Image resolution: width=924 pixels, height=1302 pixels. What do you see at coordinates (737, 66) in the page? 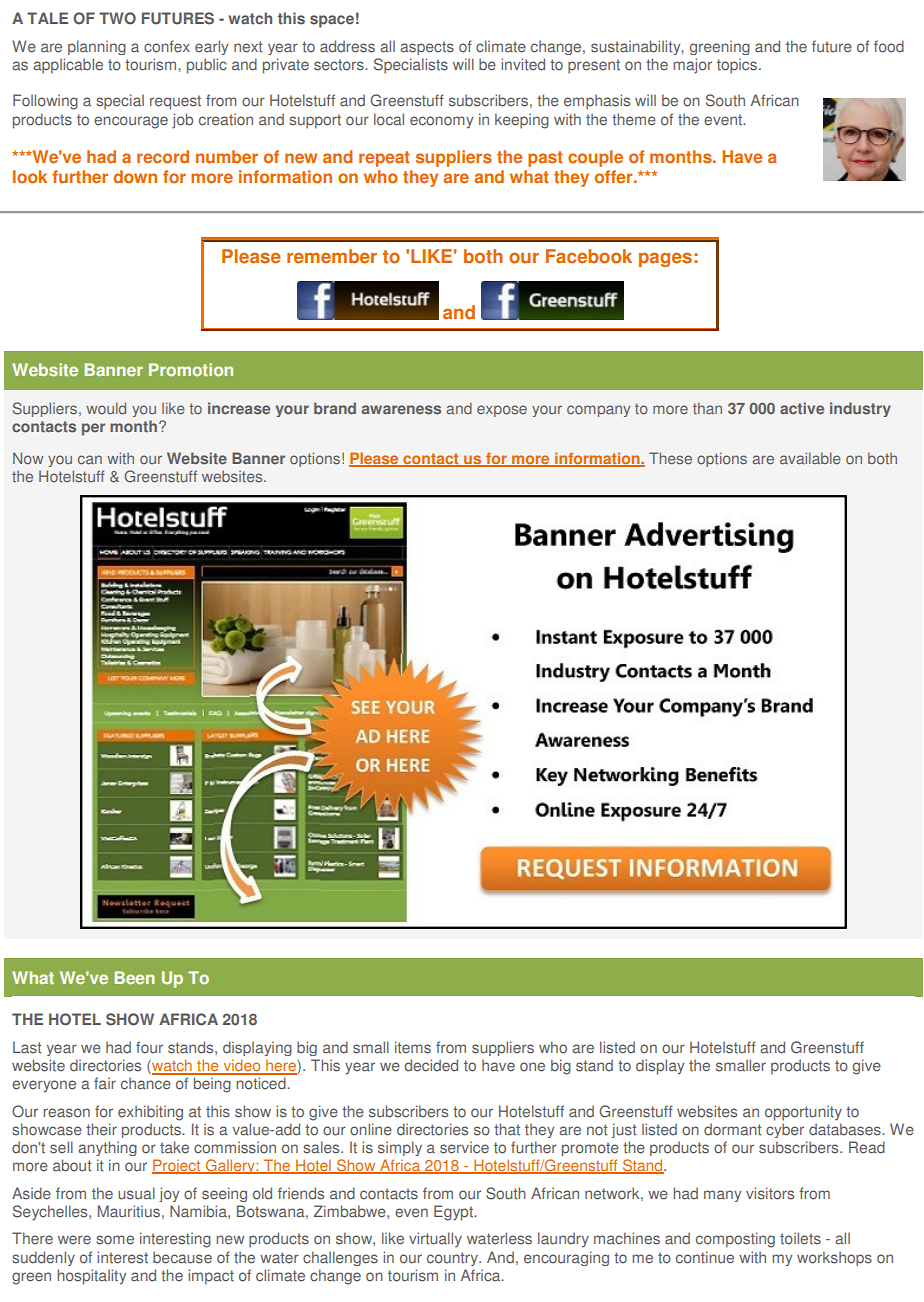
I see `topics` at bounding box center [737, 66].
